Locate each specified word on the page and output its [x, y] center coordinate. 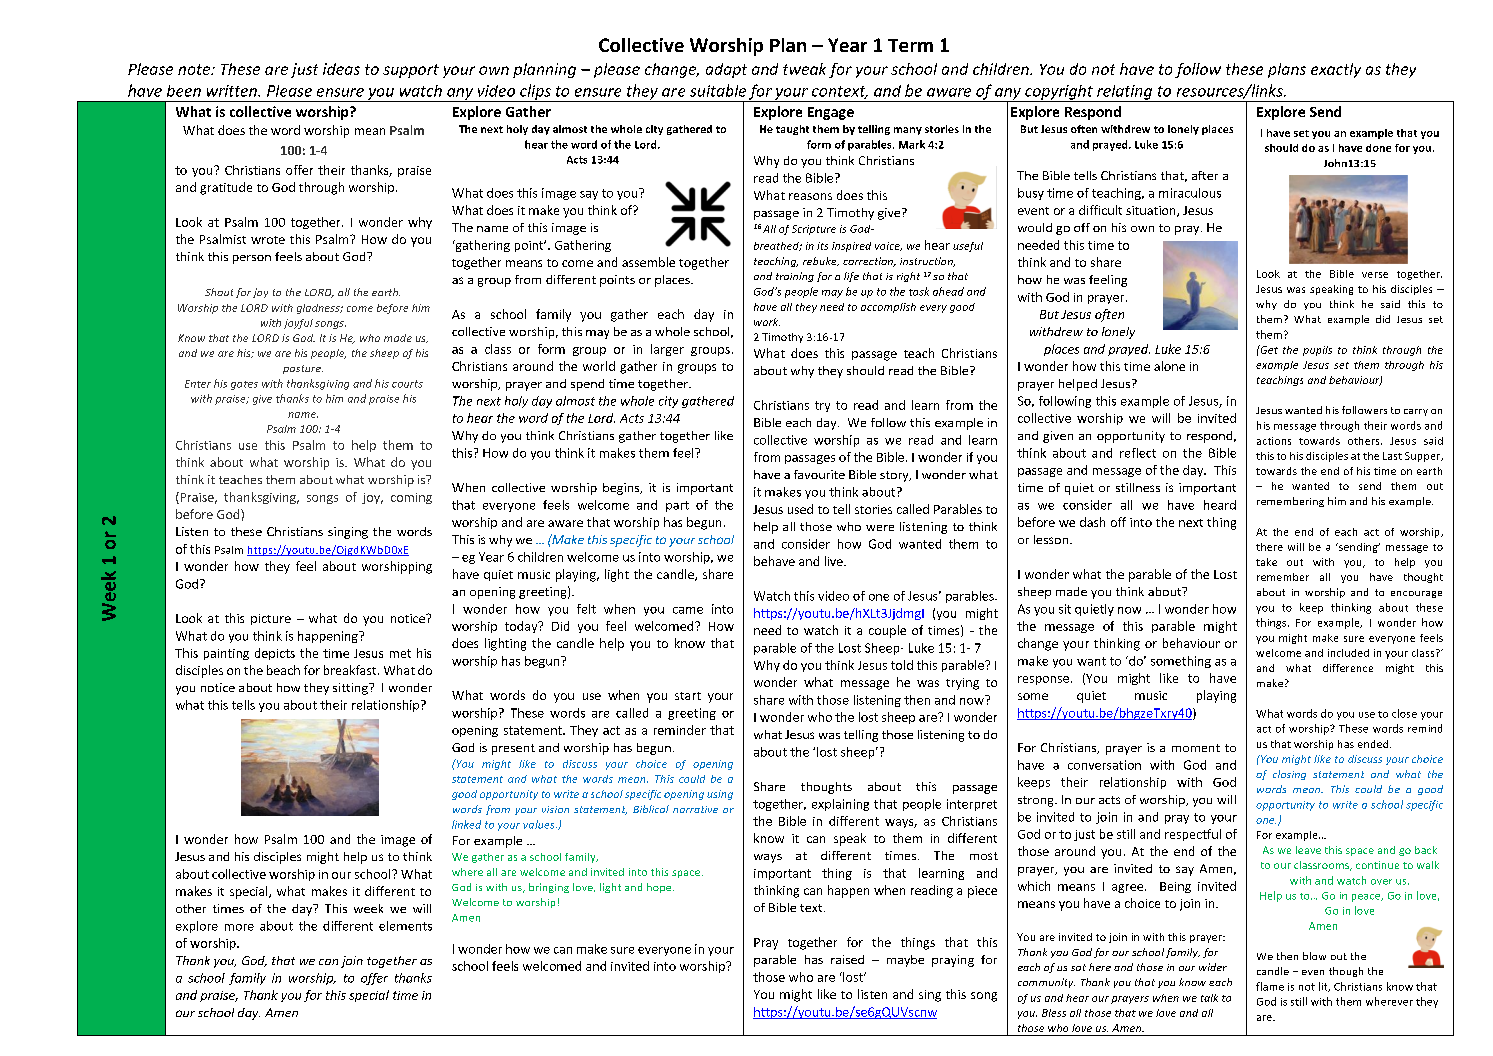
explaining [840, 805]
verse [1375, 275]
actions [1274, 441]
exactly [1336, 70]
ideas [341, 69]
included [1348, 653]
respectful [1193, 835]
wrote [268, 240]
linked [466, 824]
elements [405, 926]
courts [407, 384]
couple [887, 631]
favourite [819, 474]
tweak [804, 69]
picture [271, 619]
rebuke [821, 261]
